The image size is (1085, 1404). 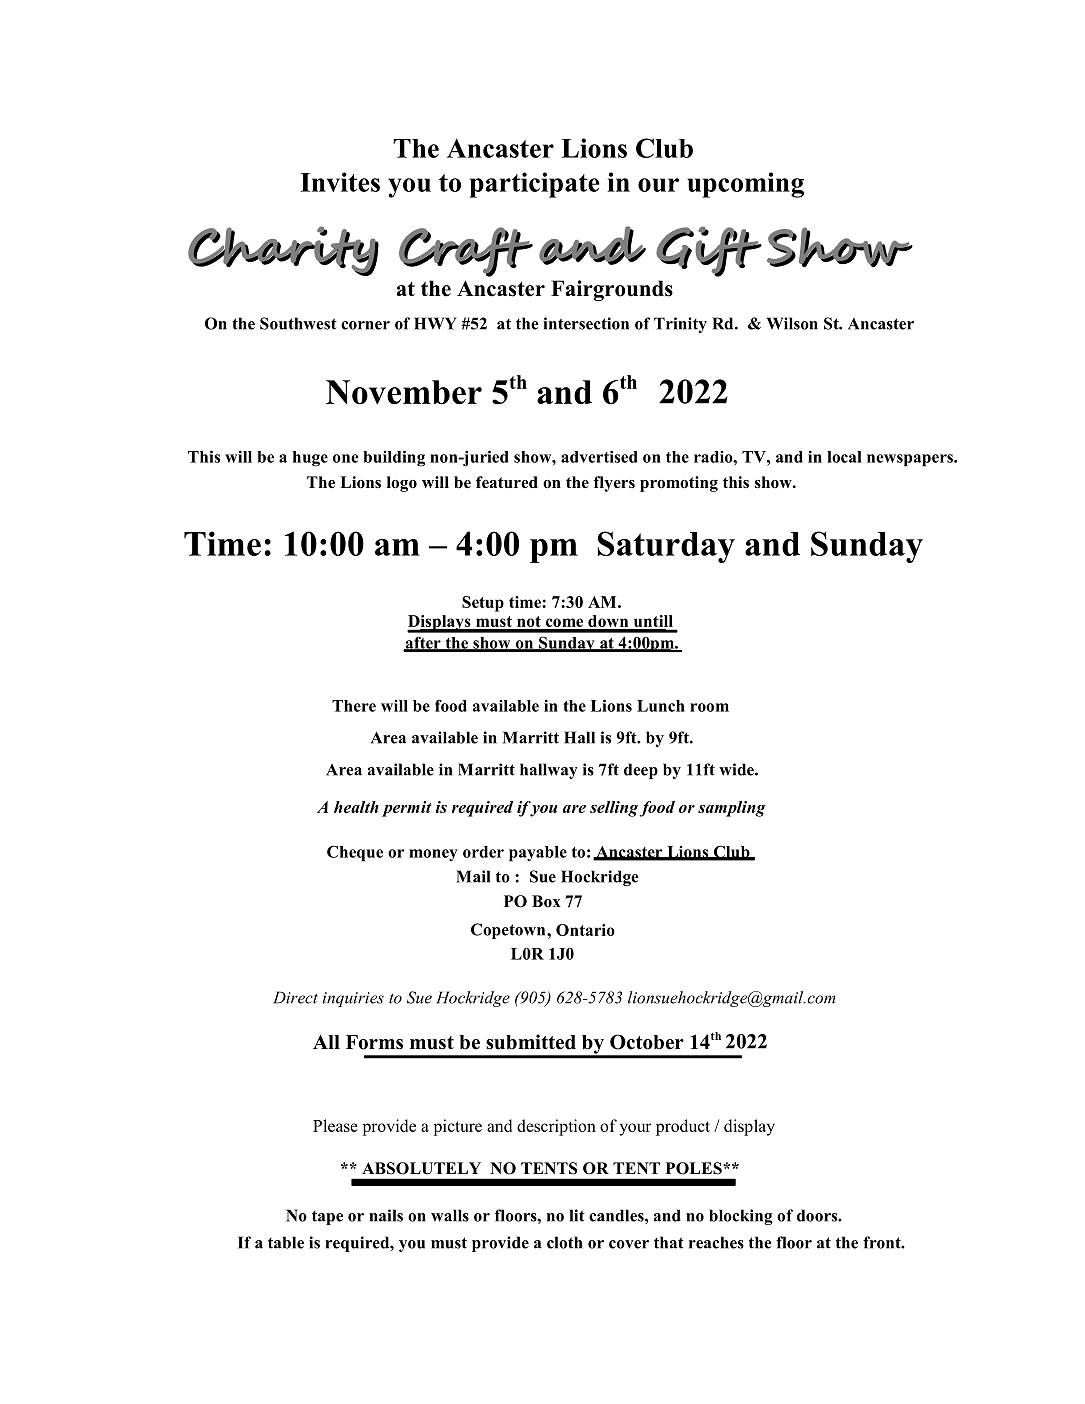 I want to click on There, so click(x=354, y=706).
